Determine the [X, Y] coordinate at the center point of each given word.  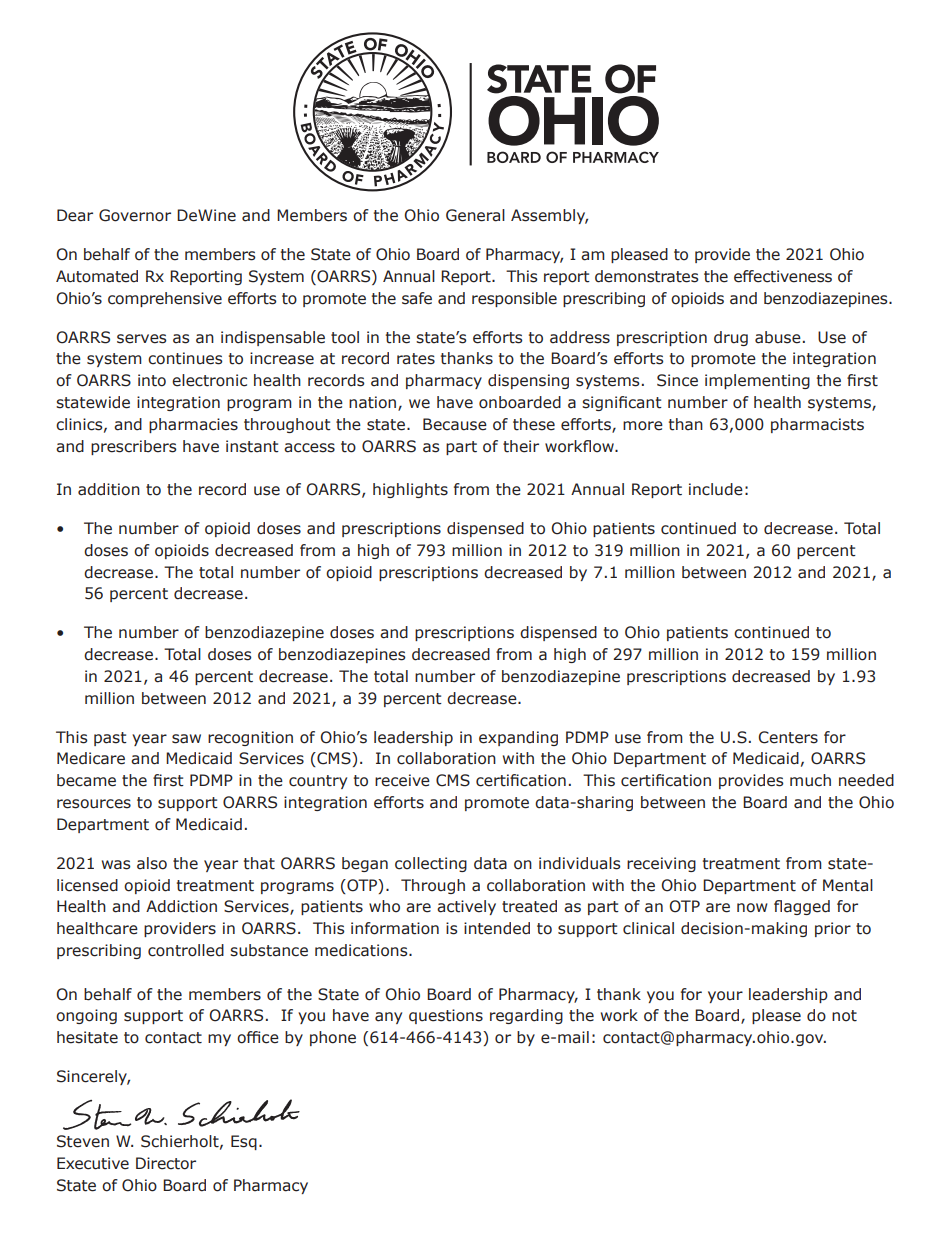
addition [109, 489]
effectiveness [783, 276]
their [521, 446]
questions [446, 1016]
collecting [431, 864]
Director [166, 1163]
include [716, 489]
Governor [135, 215]
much [810, 780]
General [475, 215]
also [152, 863]
